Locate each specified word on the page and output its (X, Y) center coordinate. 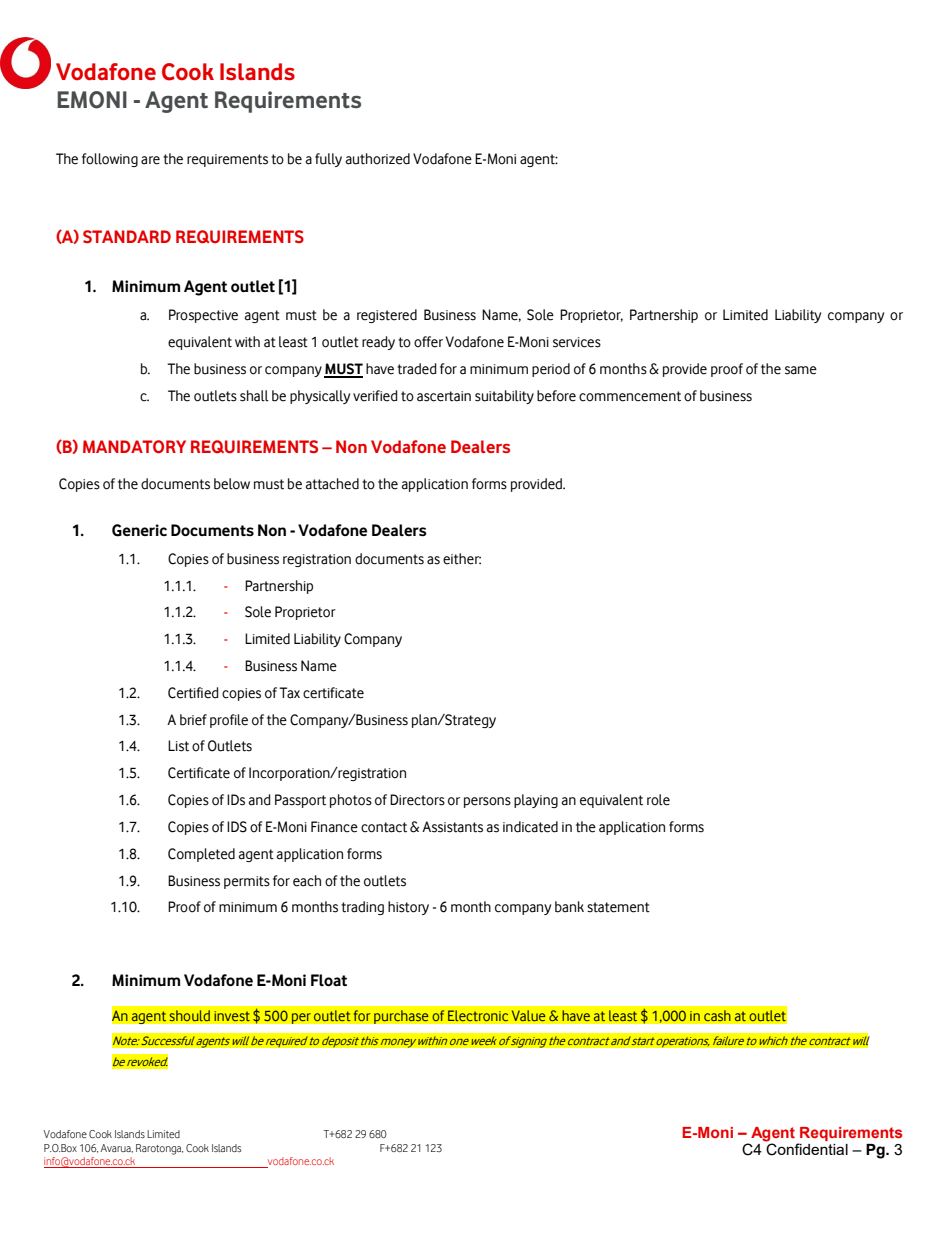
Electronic (478, 1015)
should (190, 1015)
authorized (378, 159)
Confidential (807, 1149)
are (150, 160)
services (577, 342)
